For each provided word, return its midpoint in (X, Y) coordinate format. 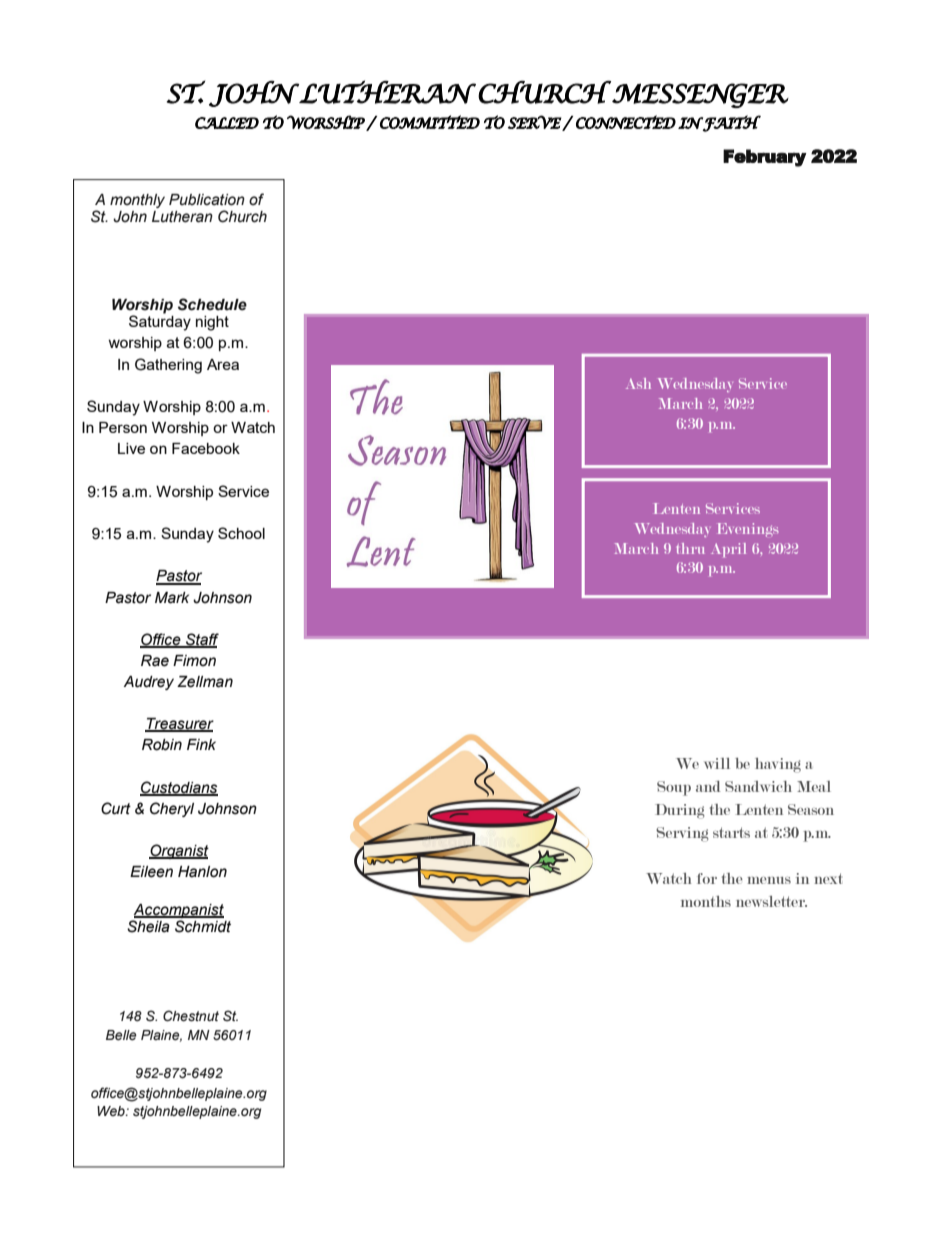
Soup (674, 788)
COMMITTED (430, 122)
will (717, 763)
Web (112, 1111)
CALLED (227, 123)
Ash (638, 383)
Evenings (748, 530)
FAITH (732, 123)
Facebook (206, 448)
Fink (201, 744)
